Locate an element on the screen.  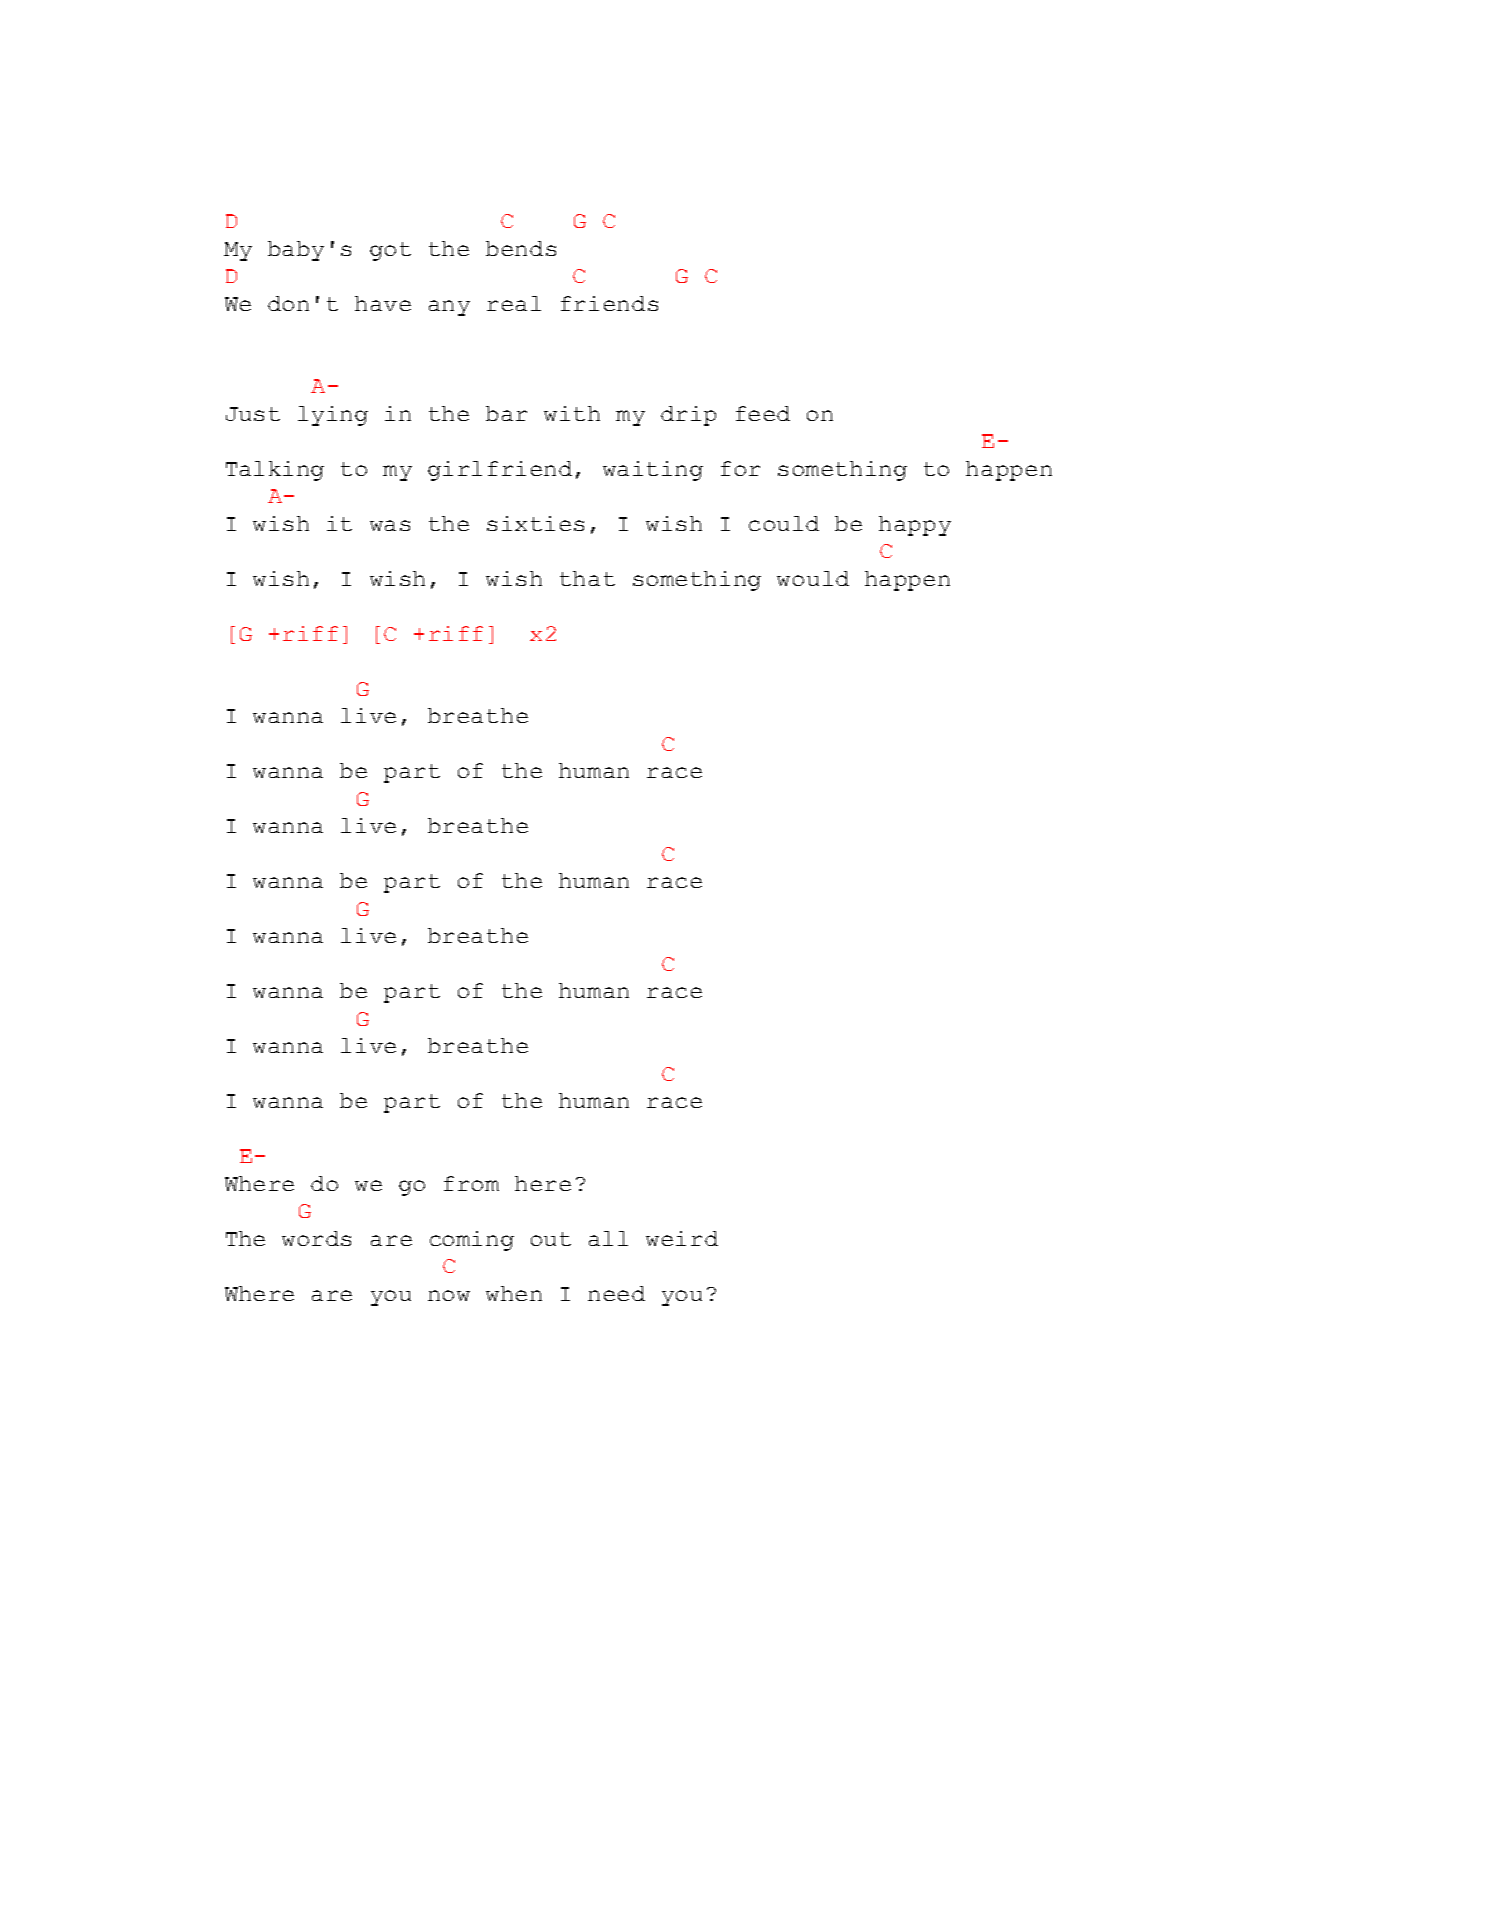
have is located at coordinates (383, 303).
